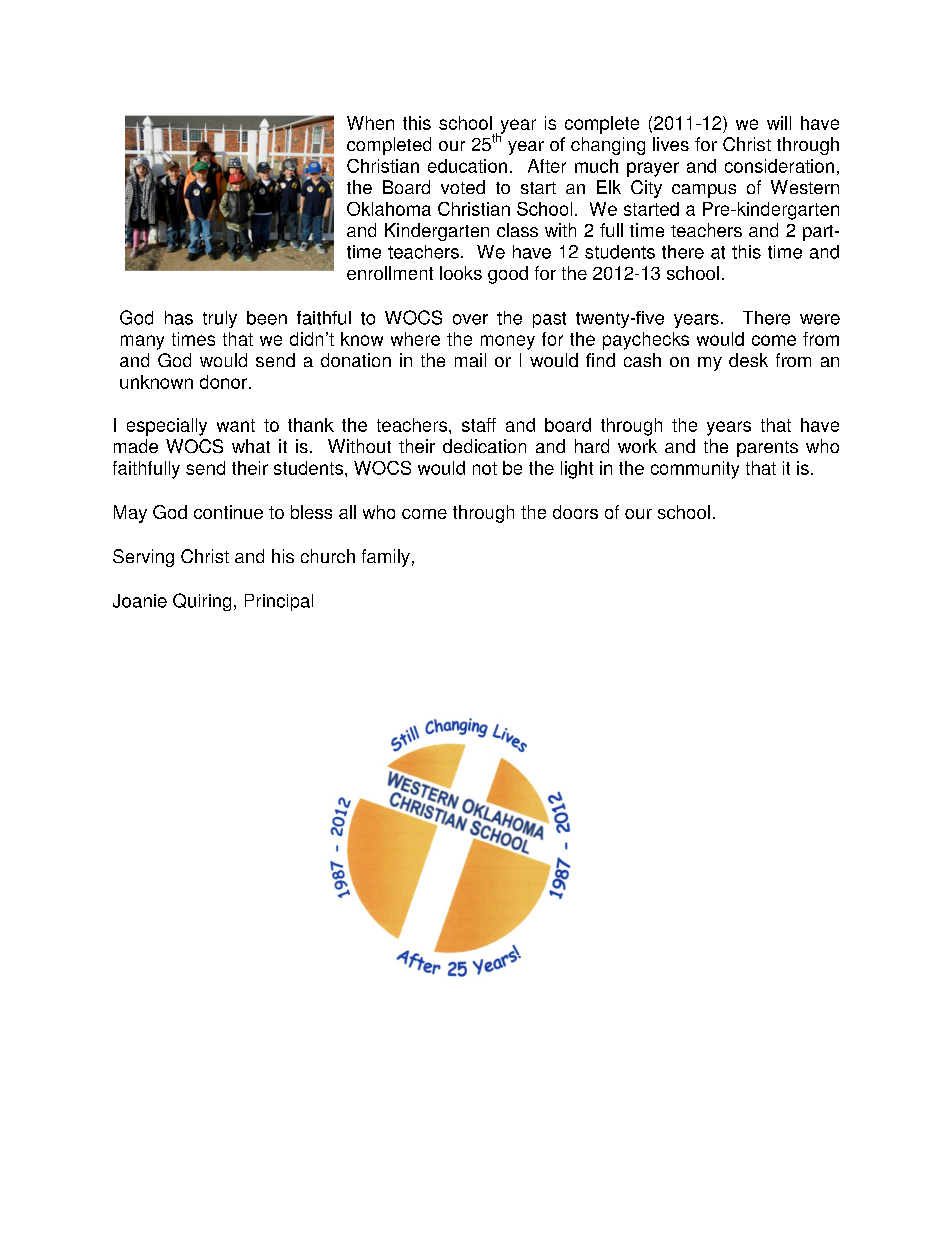 The image size is (952, 1233). What do you see at coordinates (279, 602) in the image?
I see `Principal` at bounding box center [279, 602].
